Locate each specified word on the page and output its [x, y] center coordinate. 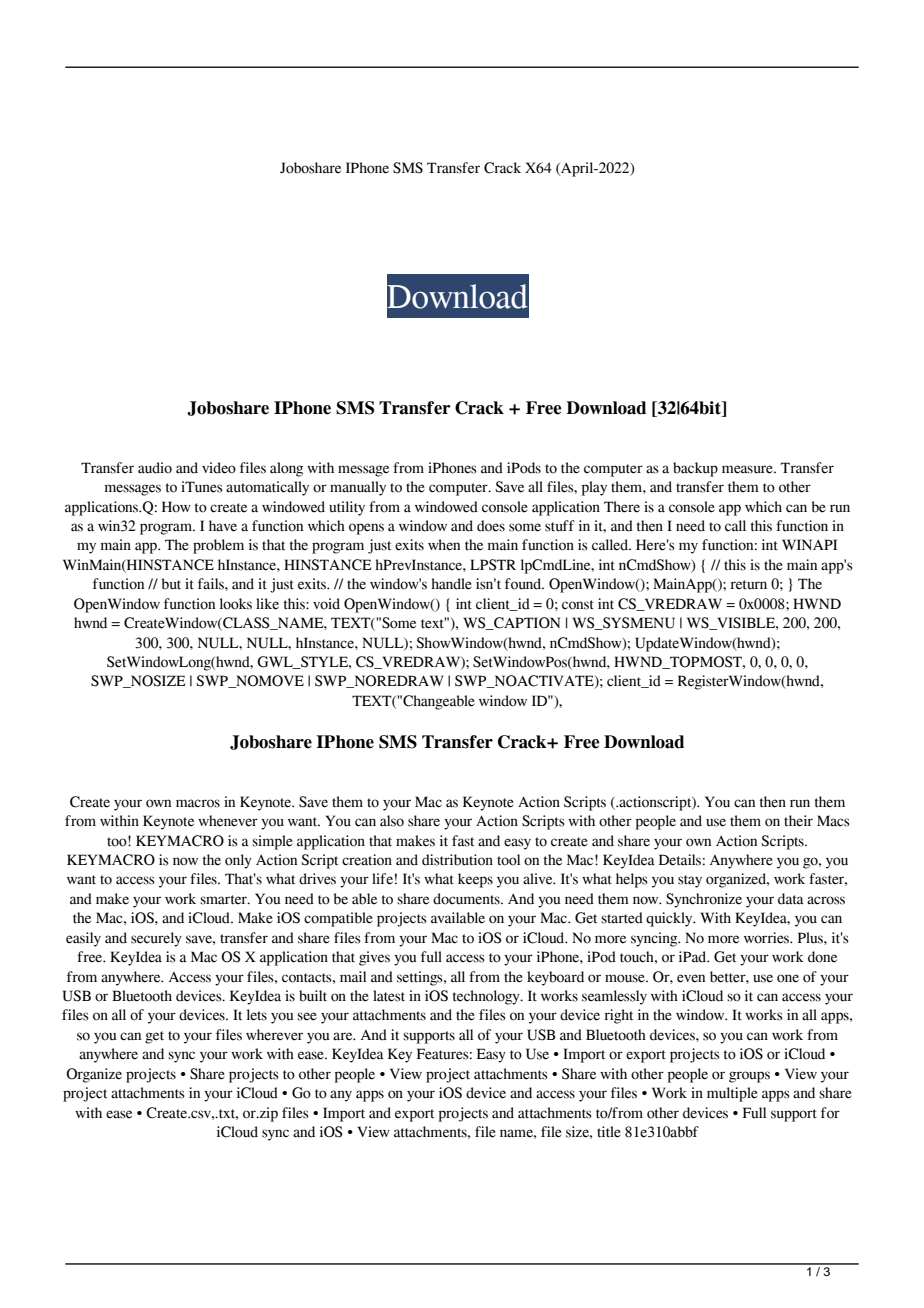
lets [257, 1015]
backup [695, 469]
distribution [457, 860]
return [748, 585]
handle [451, 584]
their [798, 821]
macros [198, 803]
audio [155, 468]
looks [236, 604]
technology [487, 997]
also [392, 821]
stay [690, 881]
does [491, 526]
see [307, 1016]
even [691, 978]
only [238, 861]
